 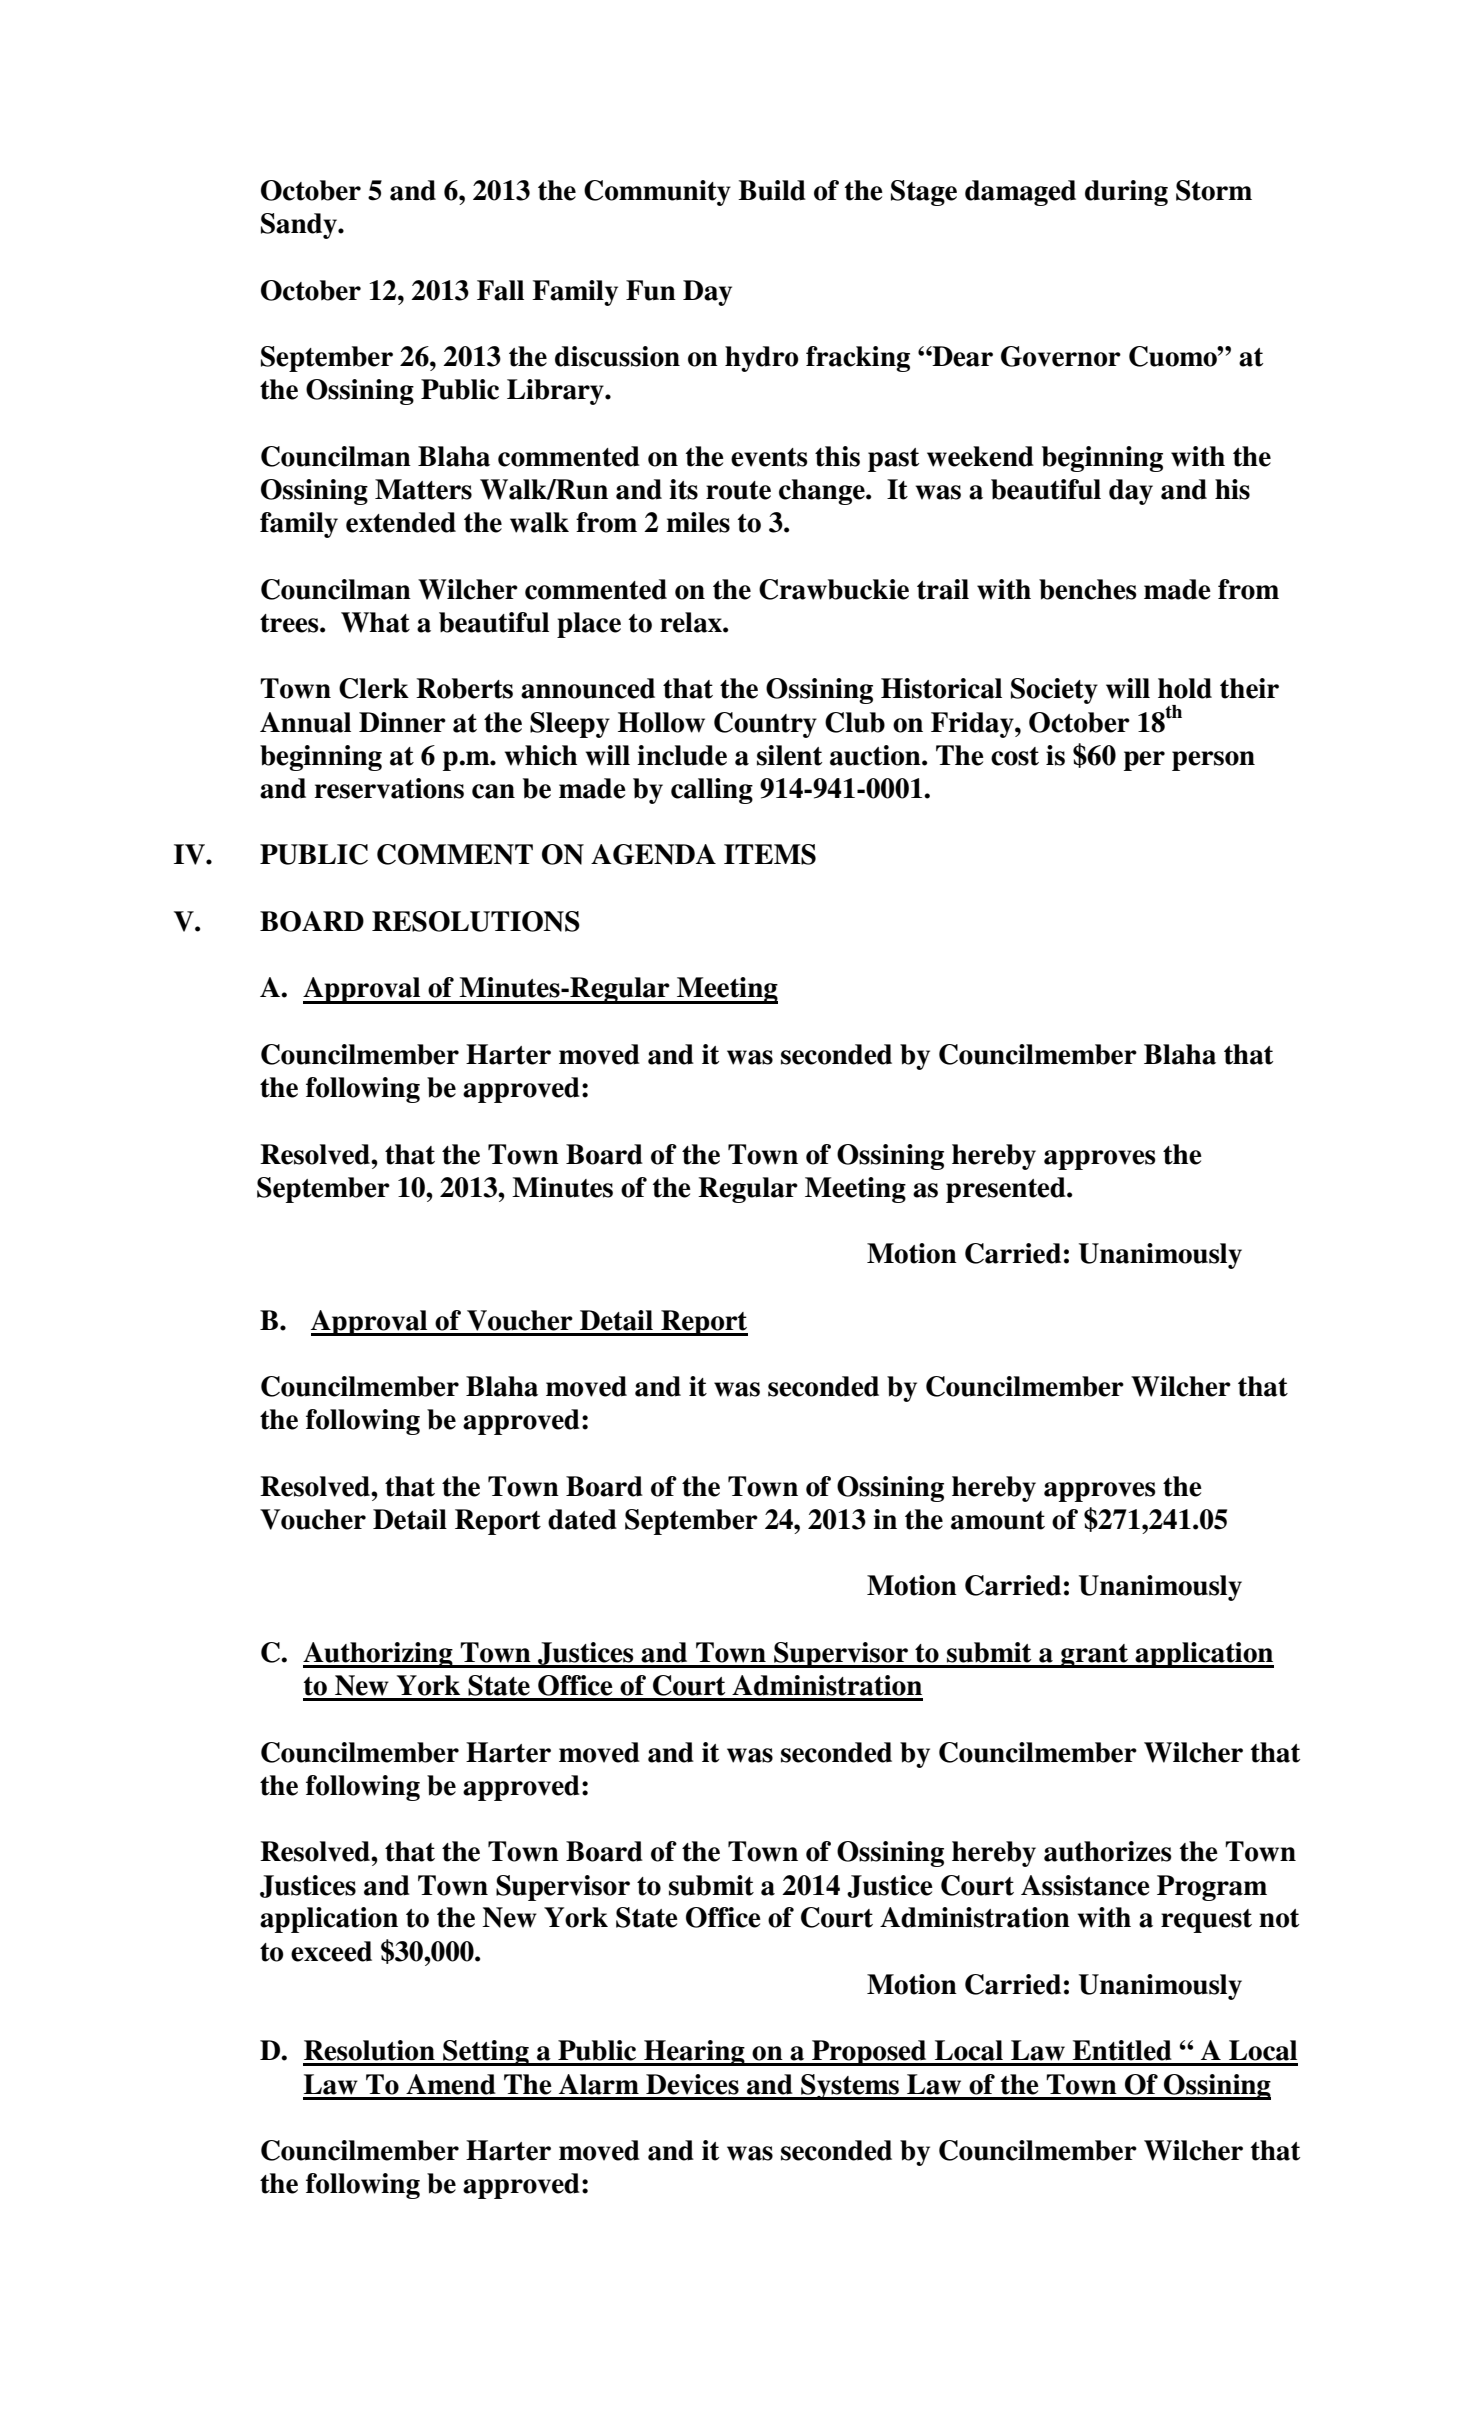 I want to click on Amend, so click(x=451, y=2084).
